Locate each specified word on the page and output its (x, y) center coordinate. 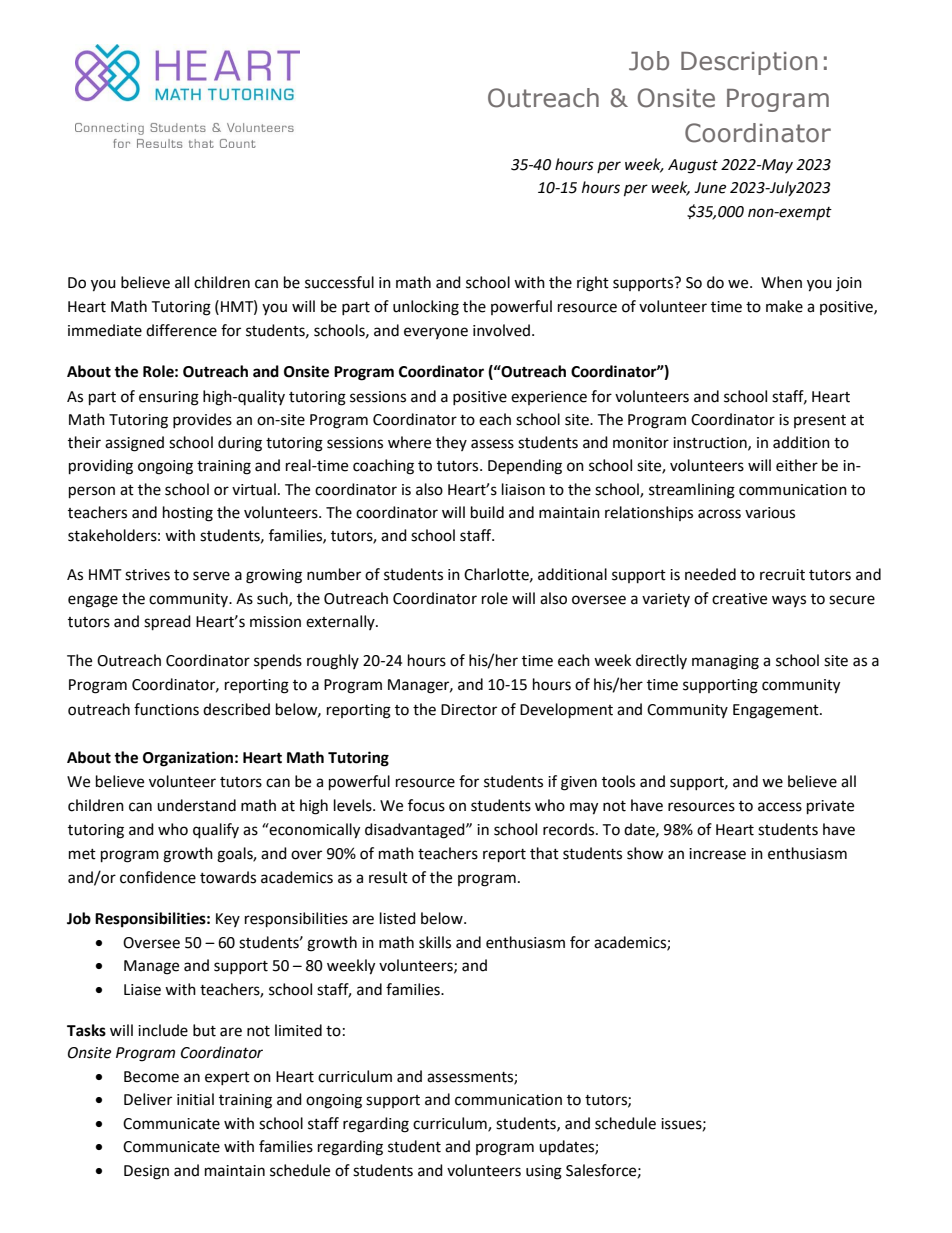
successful (339, 282)
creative (739, 599)
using (544, 1172)
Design (146, 1172)
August (693, 166)
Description (749, 63)
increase (717, 854)
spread (167, 623)
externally (341, 622)
